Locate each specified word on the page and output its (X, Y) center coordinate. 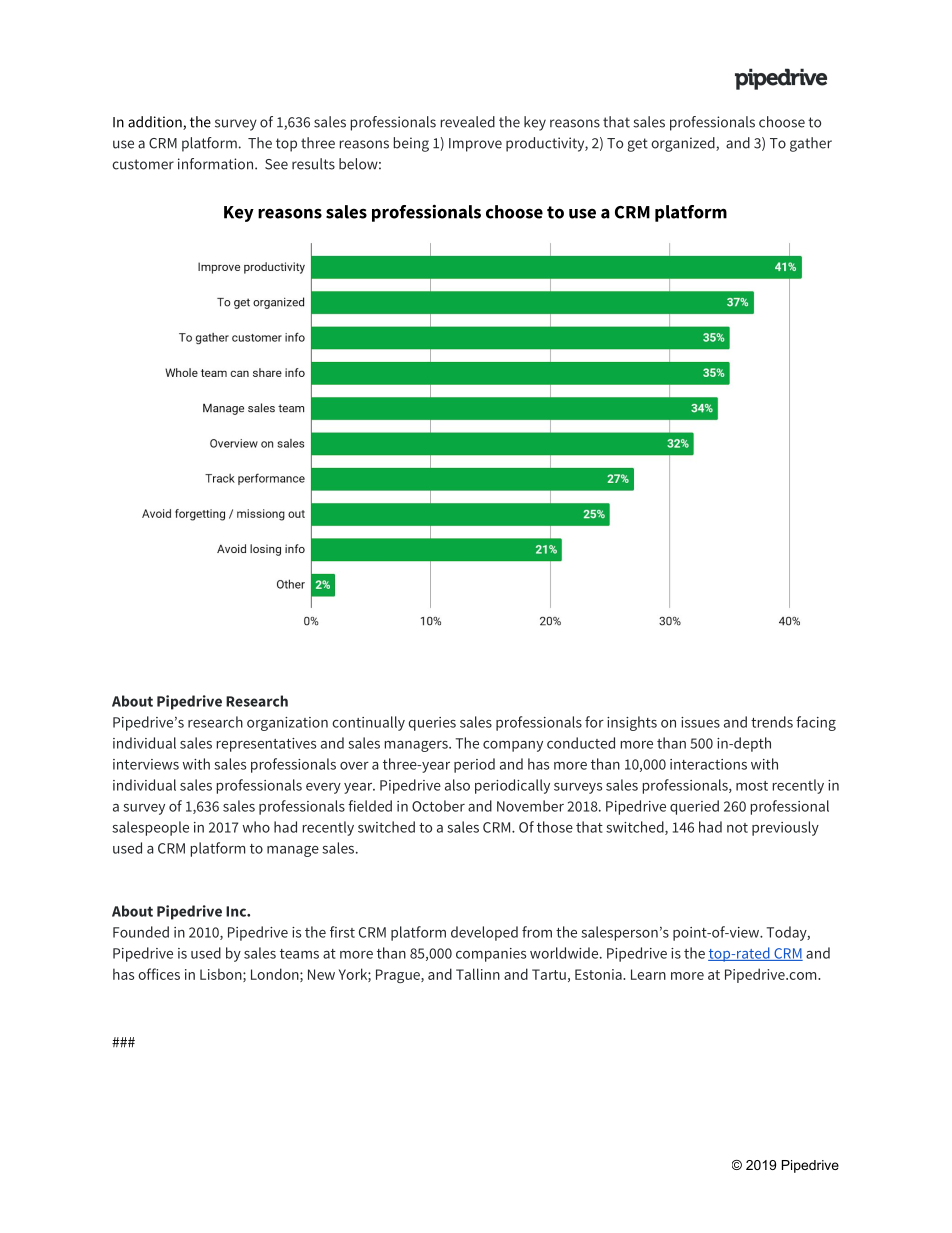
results (313, 164)
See (276, 164)
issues (700, 722)
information (217, 164)
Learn (648, 974)
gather (811, 144)
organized (684, 144)
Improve (475, 145)
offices (159, 974)
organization (287, 724)
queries (432, 724)
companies (491, 955)
